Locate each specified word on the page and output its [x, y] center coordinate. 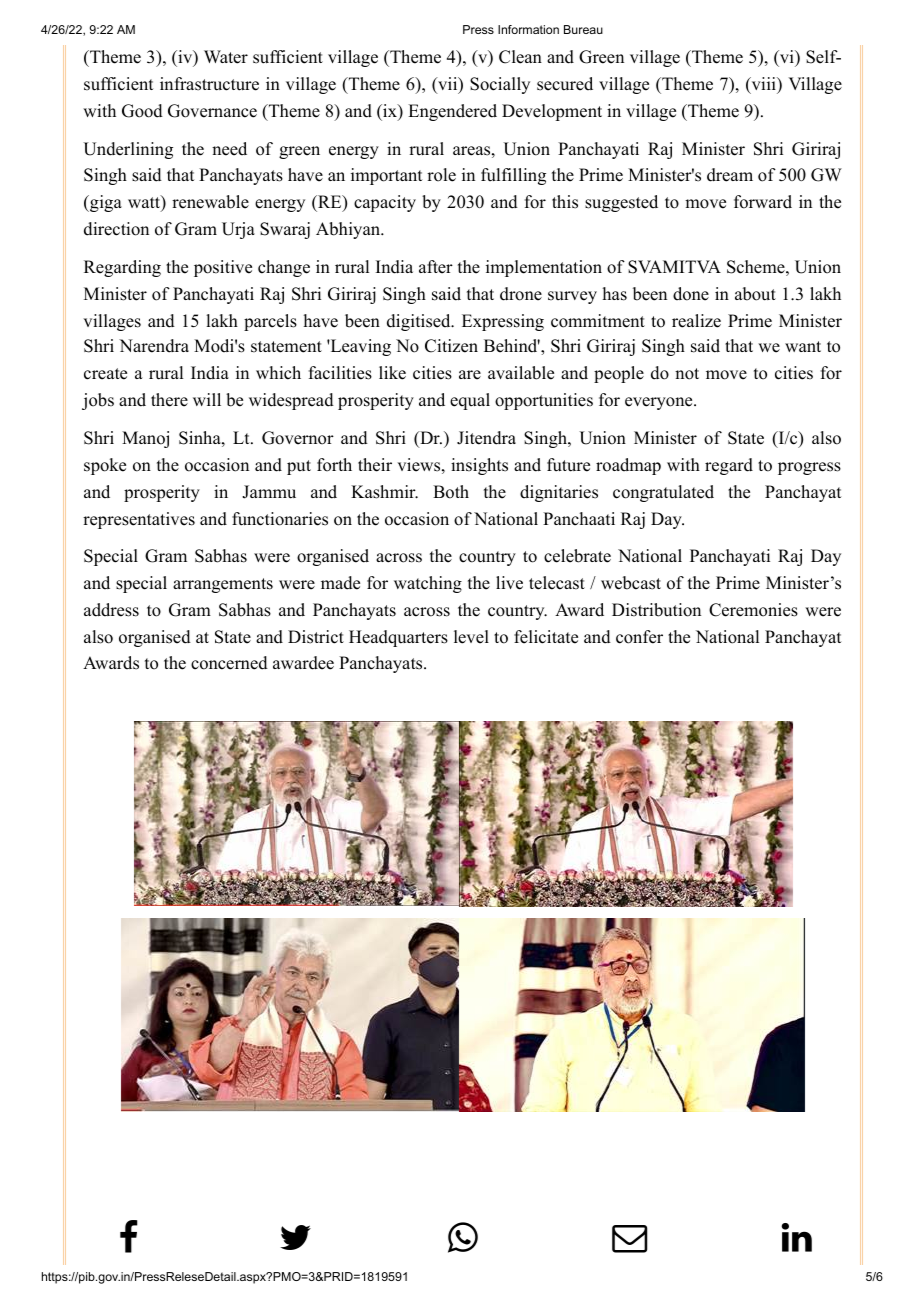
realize [696, 321]
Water [226, 57]
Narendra [154, 346]
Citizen [451, 346]
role [441, 175]
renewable [210, 202]
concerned [229, 663]
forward [763, 202]
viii [763, 85]
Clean [520, 57]
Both [451, 492]
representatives [139, 520]
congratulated [663, 493]
